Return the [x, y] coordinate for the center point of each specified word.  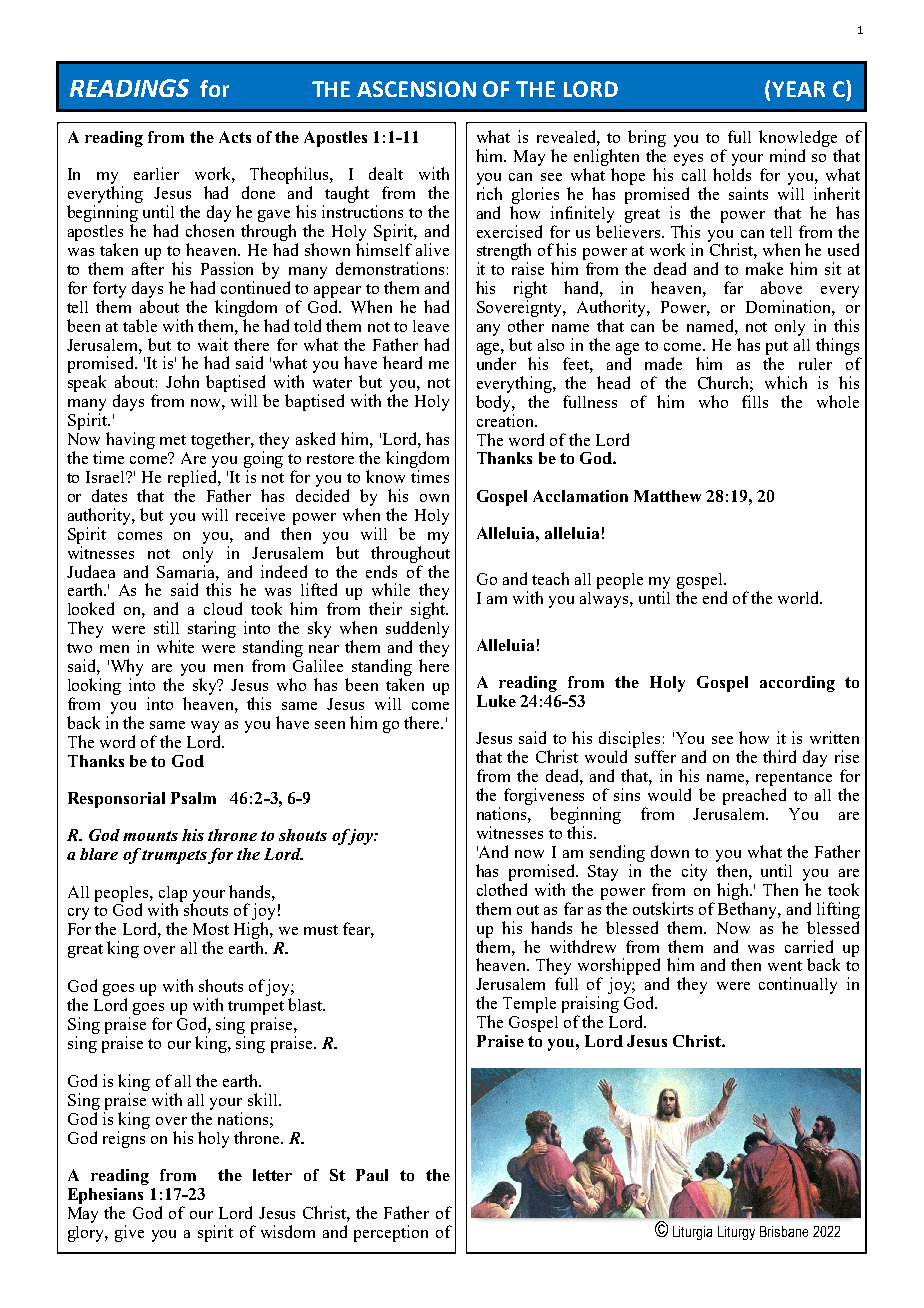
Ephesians [105, 1196]
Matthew [667, 496]
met [173, 440]
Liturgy [736, 1233]
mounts [150, 836]
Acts [235, 137]
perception [391, 1233]
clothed [502, 889]
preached [754, 796]
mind [787, 155]
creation [506, 420]
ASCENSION [416, 89]
